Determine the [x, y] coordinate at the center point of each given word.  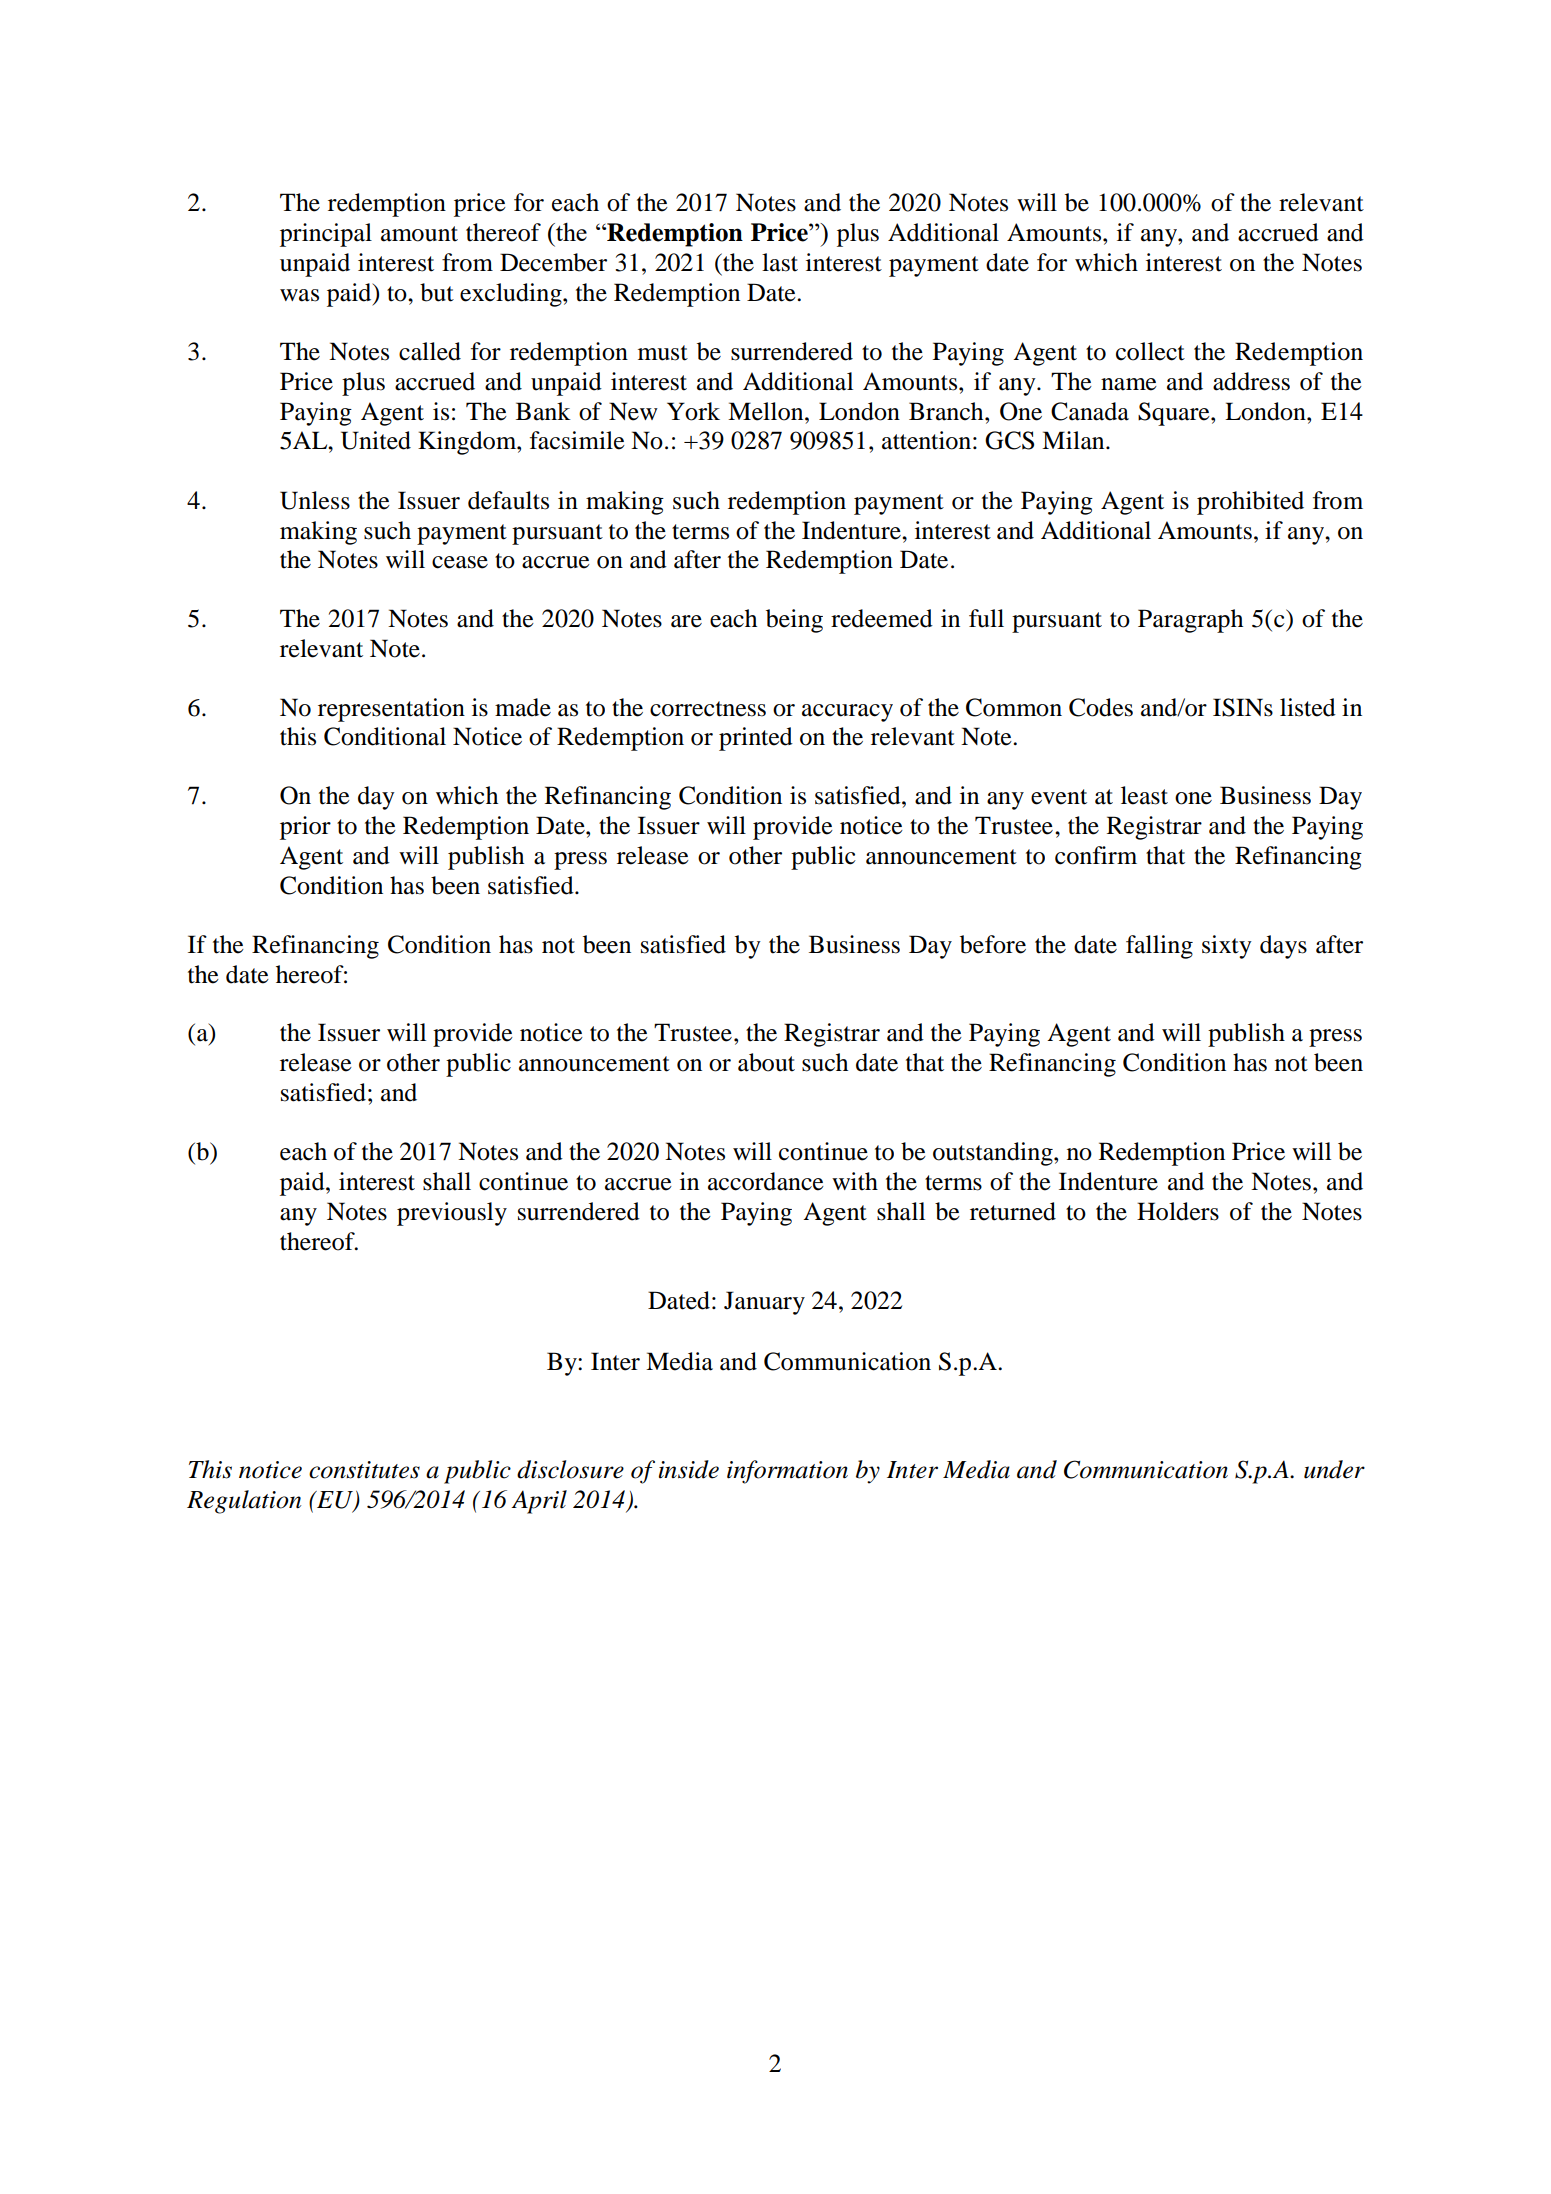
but [437, 292]
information [787, 1472]
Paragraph [1190, 621]
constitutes [364, 1470]
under [1334, 1469]
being [794, 621]
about [766, 1062]
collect [1150, 351]
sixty [1227, 947]
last [780, 262]
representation [391, 710]
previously [452, 1214]
